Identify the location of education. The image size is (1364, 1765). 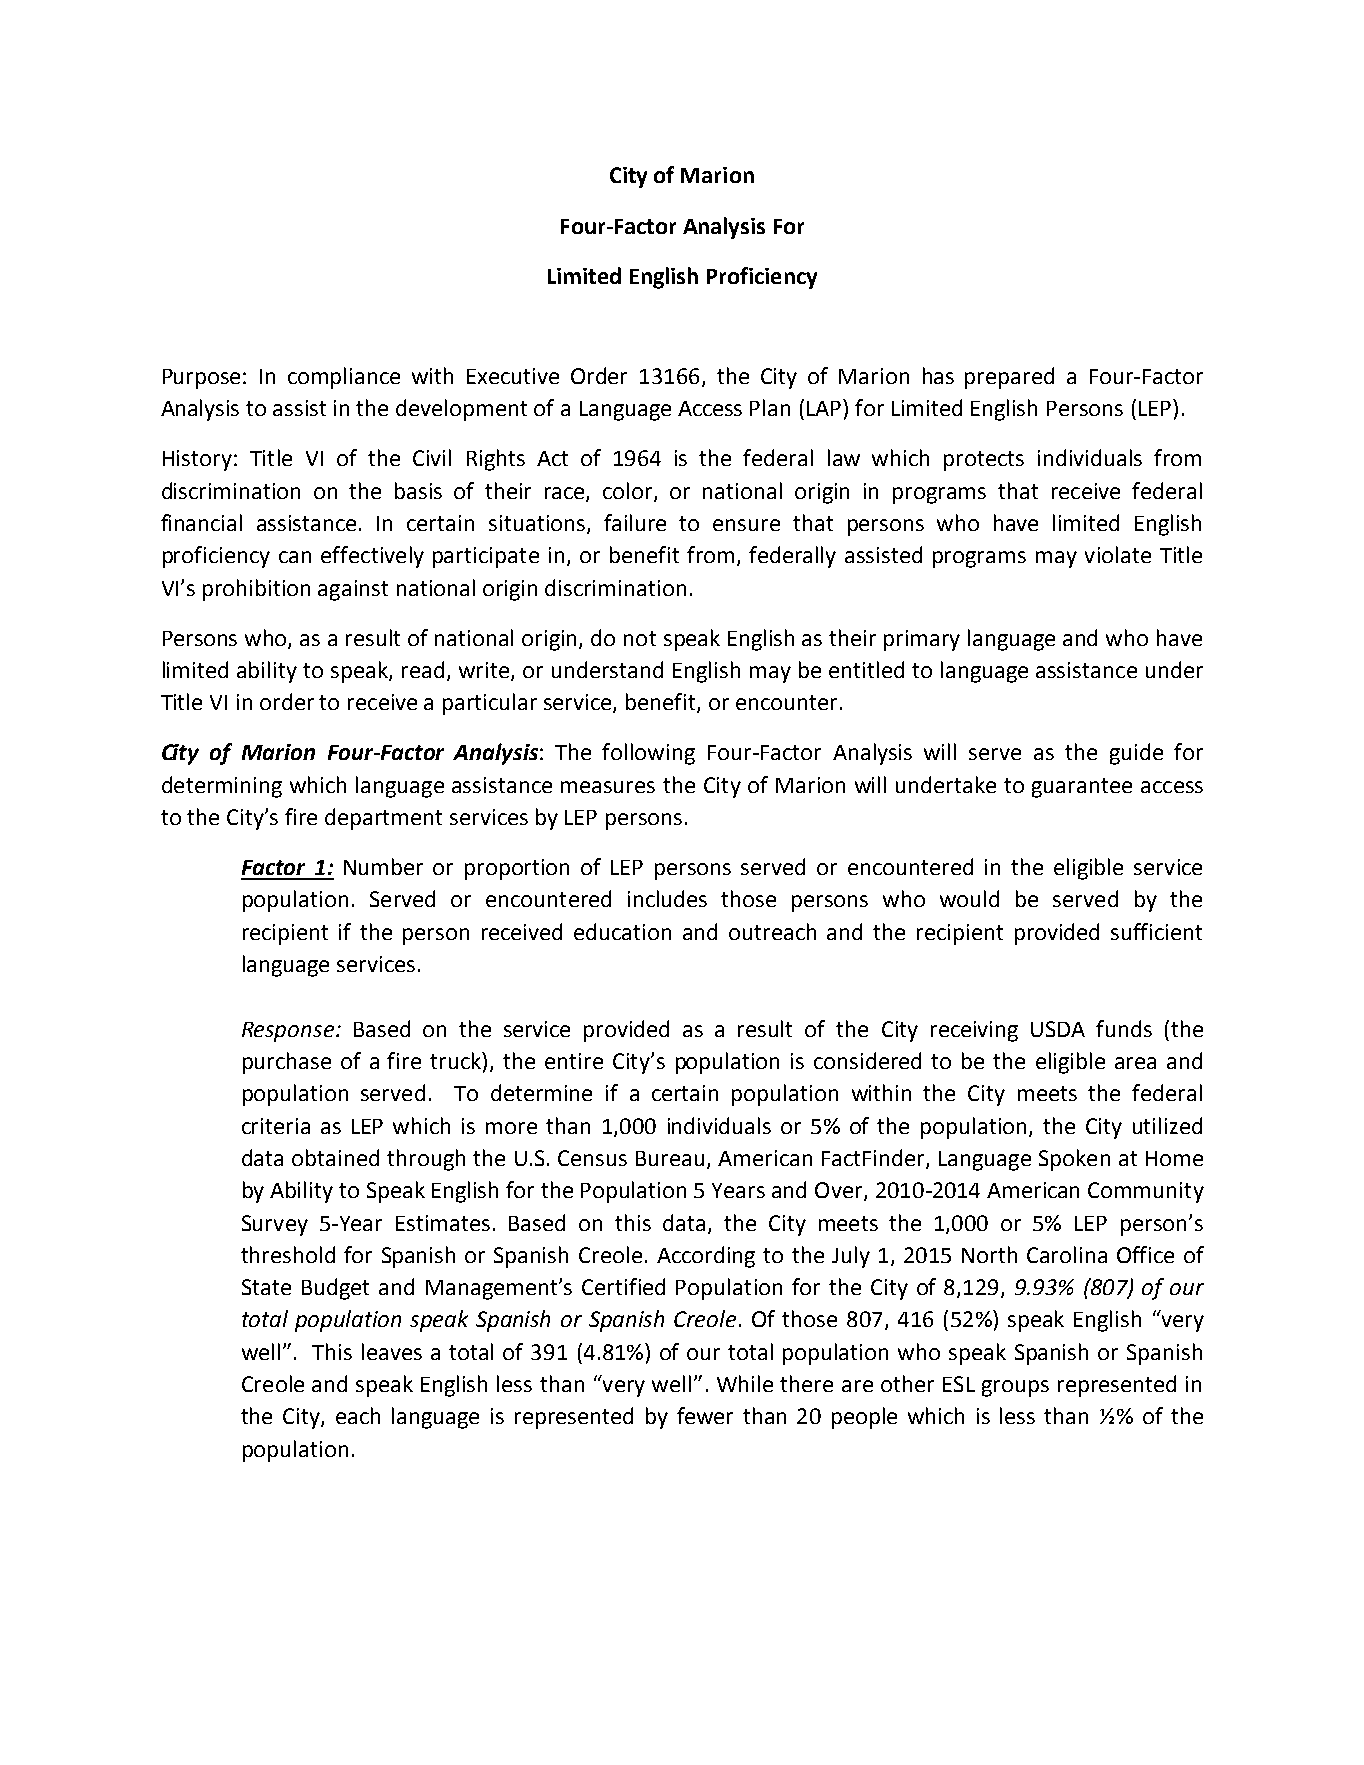
(622, 931).
